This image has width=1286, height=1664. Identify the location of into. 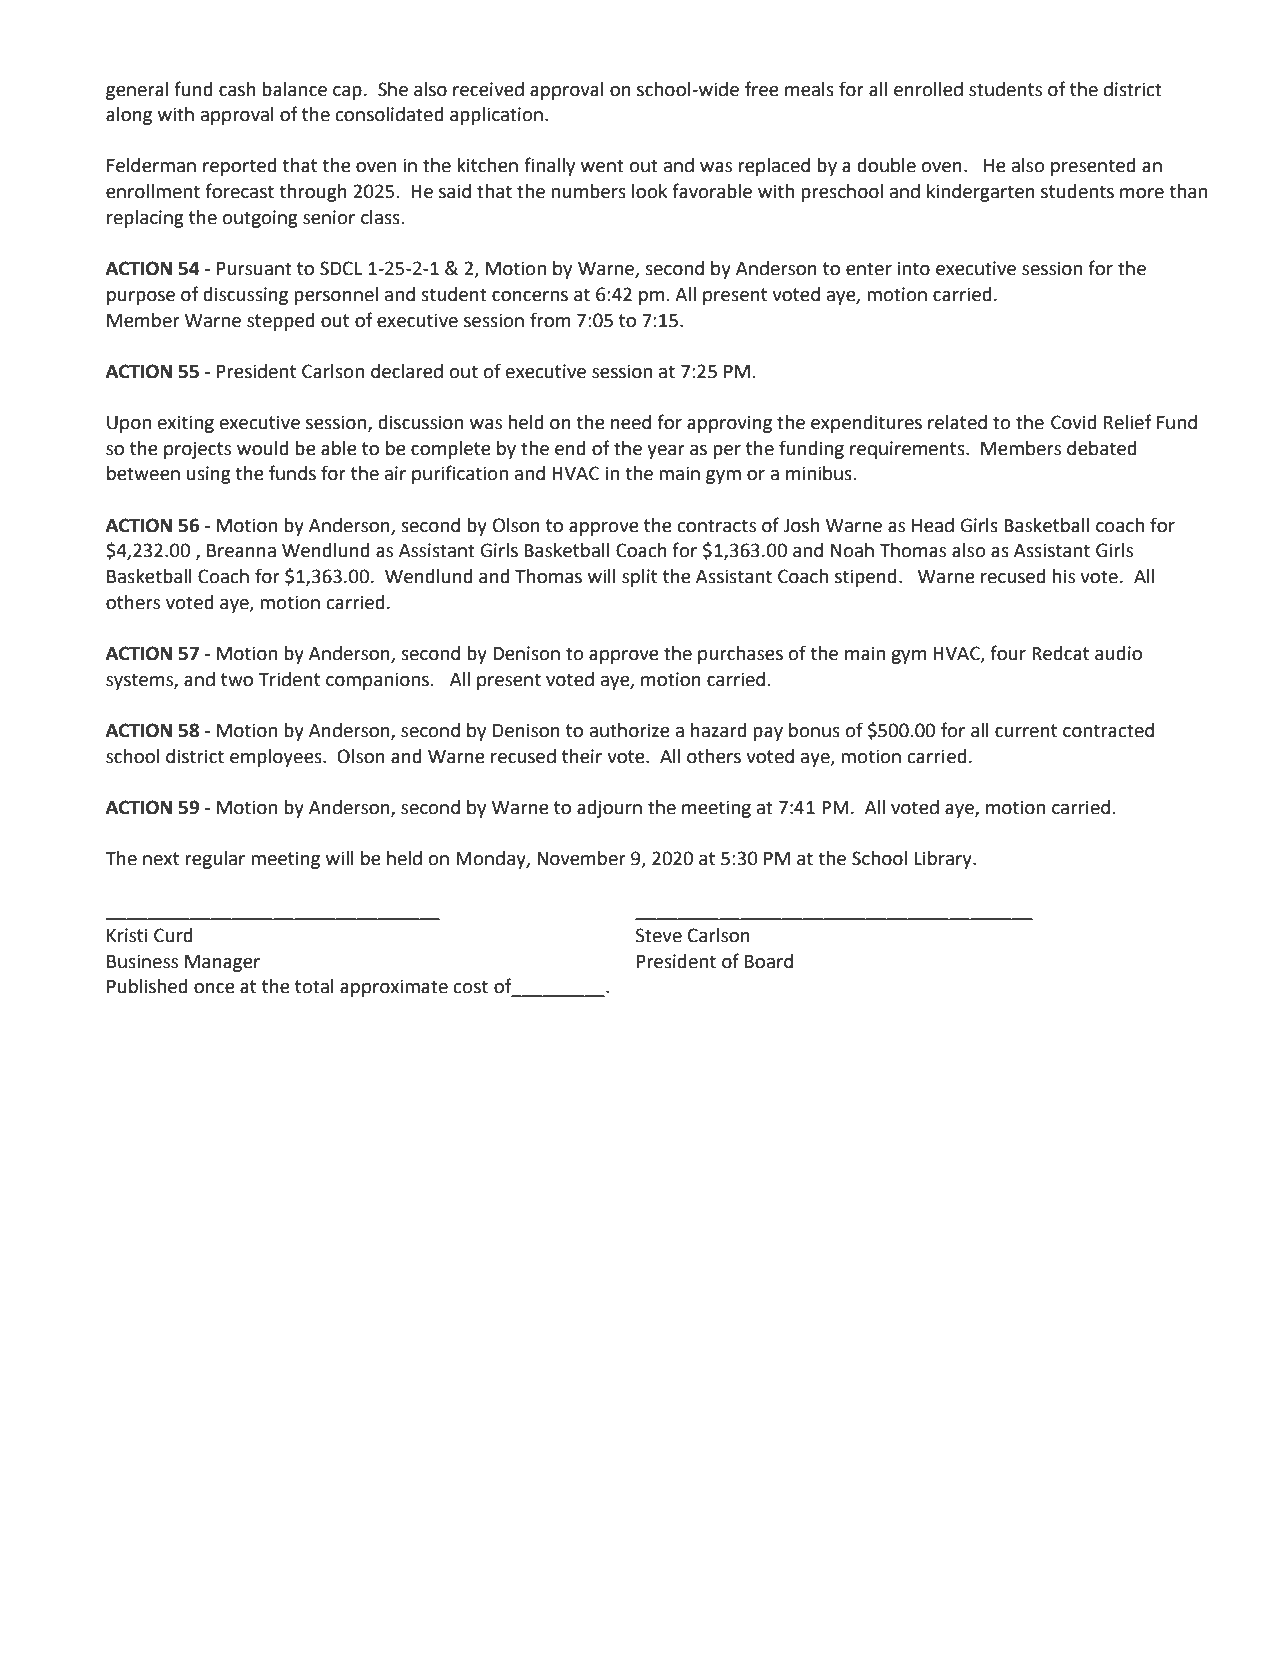
(914, 268).
